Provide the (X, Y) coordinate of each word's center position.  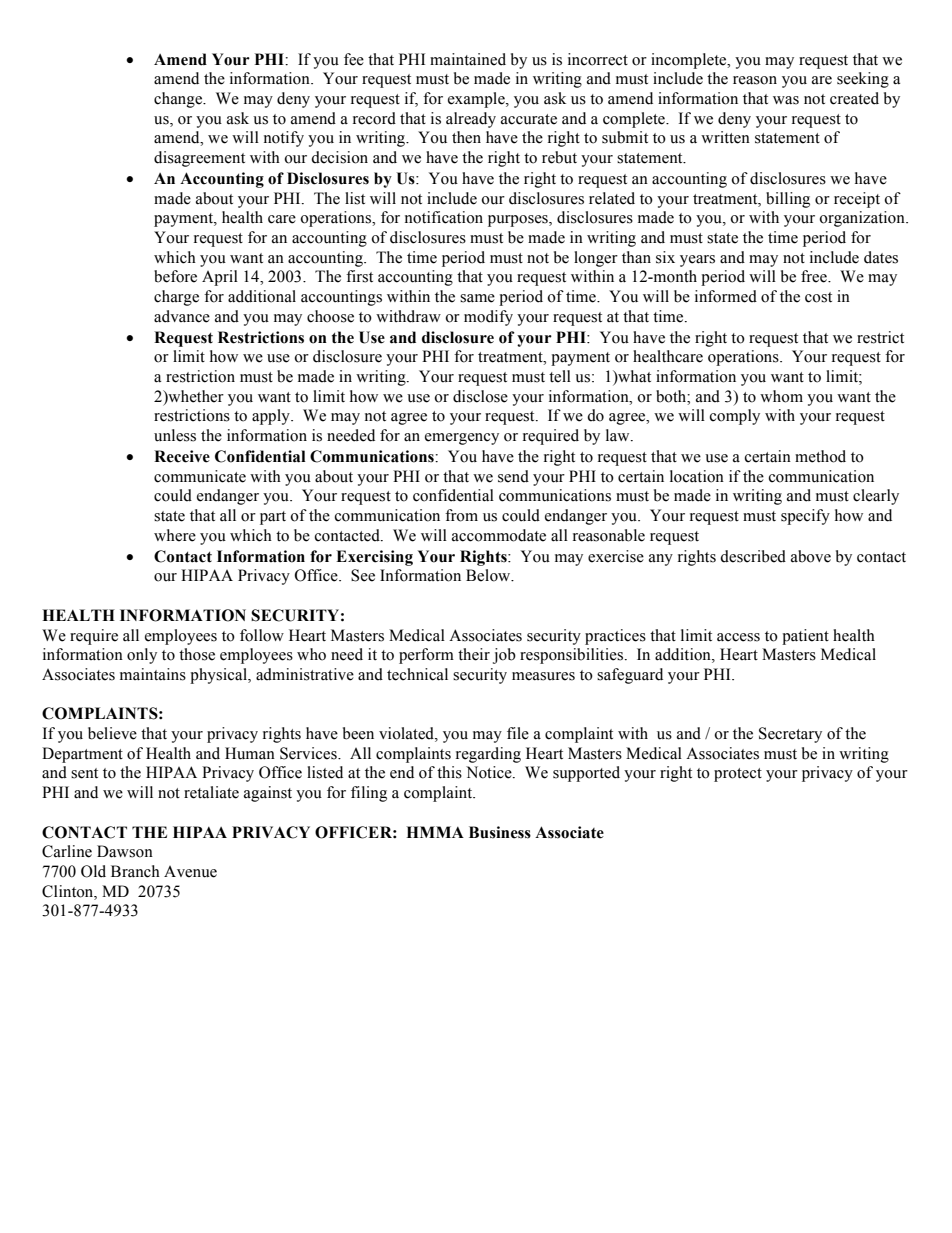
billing (788, 200)
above (811, 556)
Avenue (190, 872)
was (786, 100)
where (175, 535)
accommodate (499, 535)
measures (543, 676)
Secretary (790, 735)
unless (175, 435)
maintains (153, 674)
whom (781, 396)
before (175, 276)
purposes (519, 221)
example (477, 100)
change (179, 100)
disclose (480, 396)
